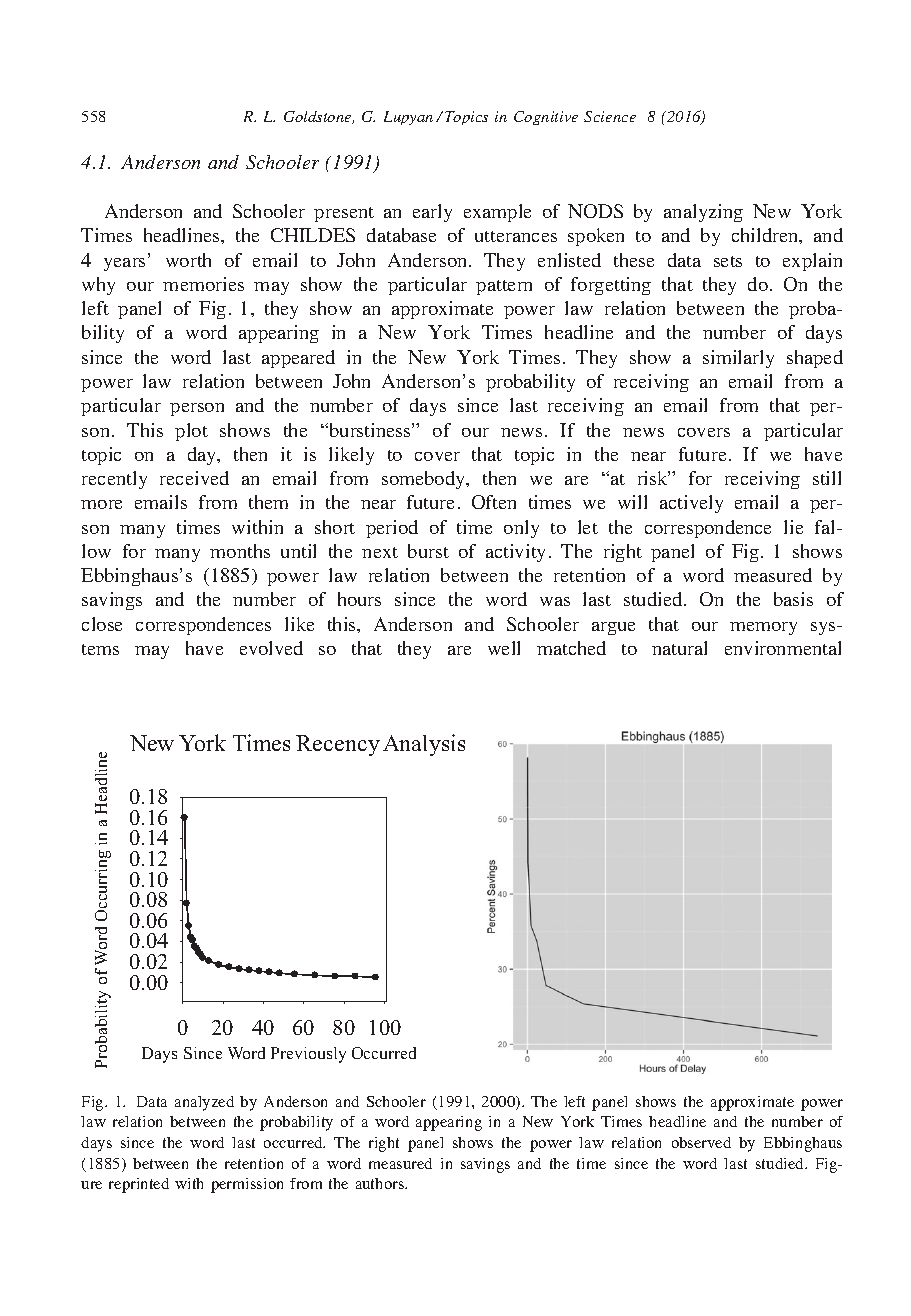  Describe the element at coordinates (204, 1103) in the screenshot. I see `analyzed` at that location.
